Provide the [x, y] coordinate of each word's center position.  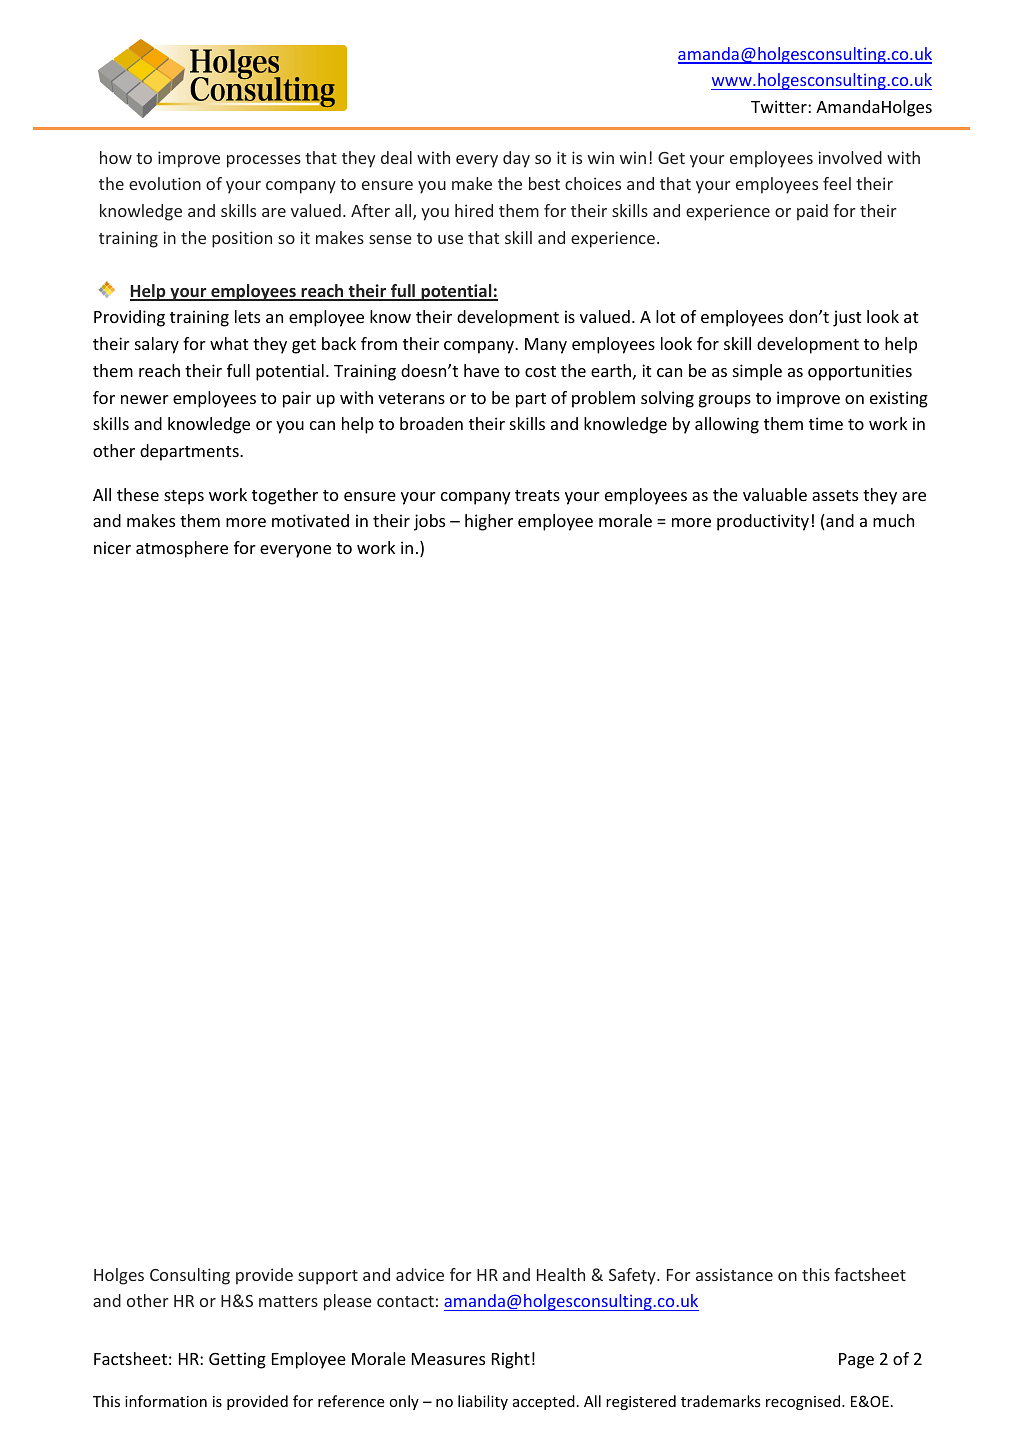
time [826, 423]
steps [184, 497]
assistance [734, 1274]
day [516, 159]
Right [511, 1360]
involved [850, 157]
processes [264, 161]
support [328, 1277]
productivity [763, 522]
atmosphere [182, 549]
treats [537, 495]
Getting [237, 1360]
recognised [804, 1402]
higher [489, 522]
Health [561, 1274]
